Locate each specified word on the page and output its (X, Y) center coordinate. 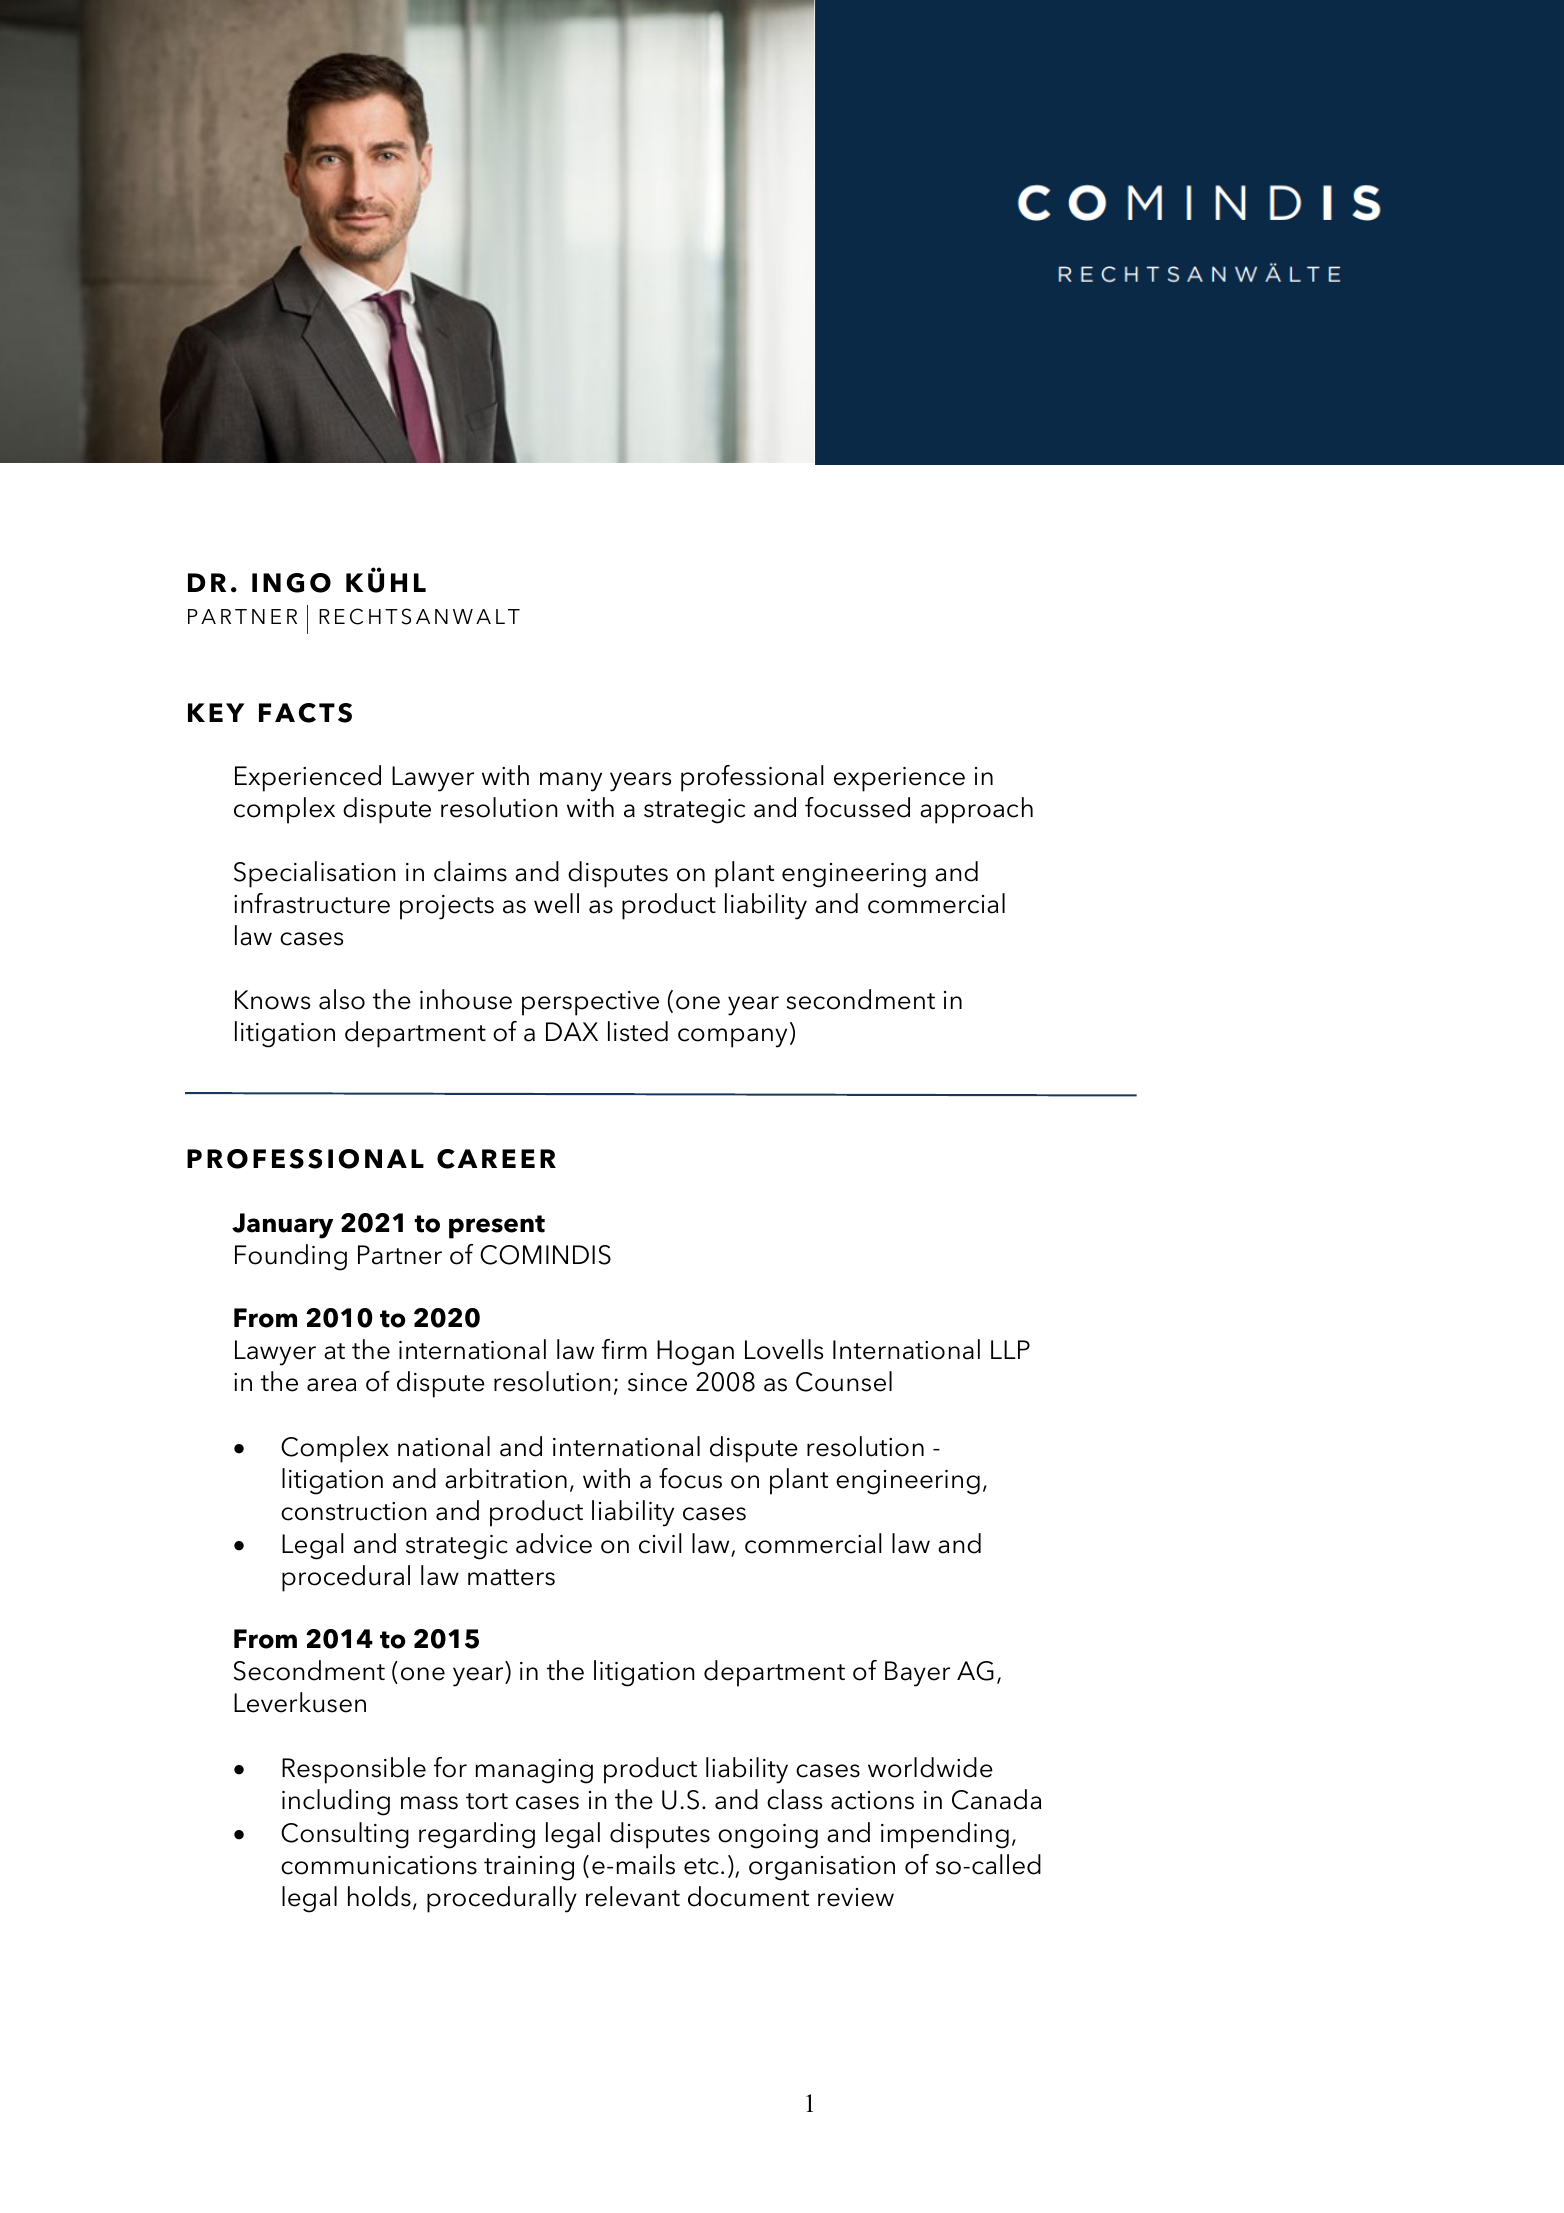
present (497, 1227)
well (556, 903)
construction (354, 1511)
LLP (1010, 1349)
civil (660, 1543)
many (571, 782)
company (732, 1038)
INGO (291, 583)
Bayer (917, 1674)
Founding (291, 1257)
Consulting (345, 1835)
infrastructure (312, 903)
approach (976, 810)
